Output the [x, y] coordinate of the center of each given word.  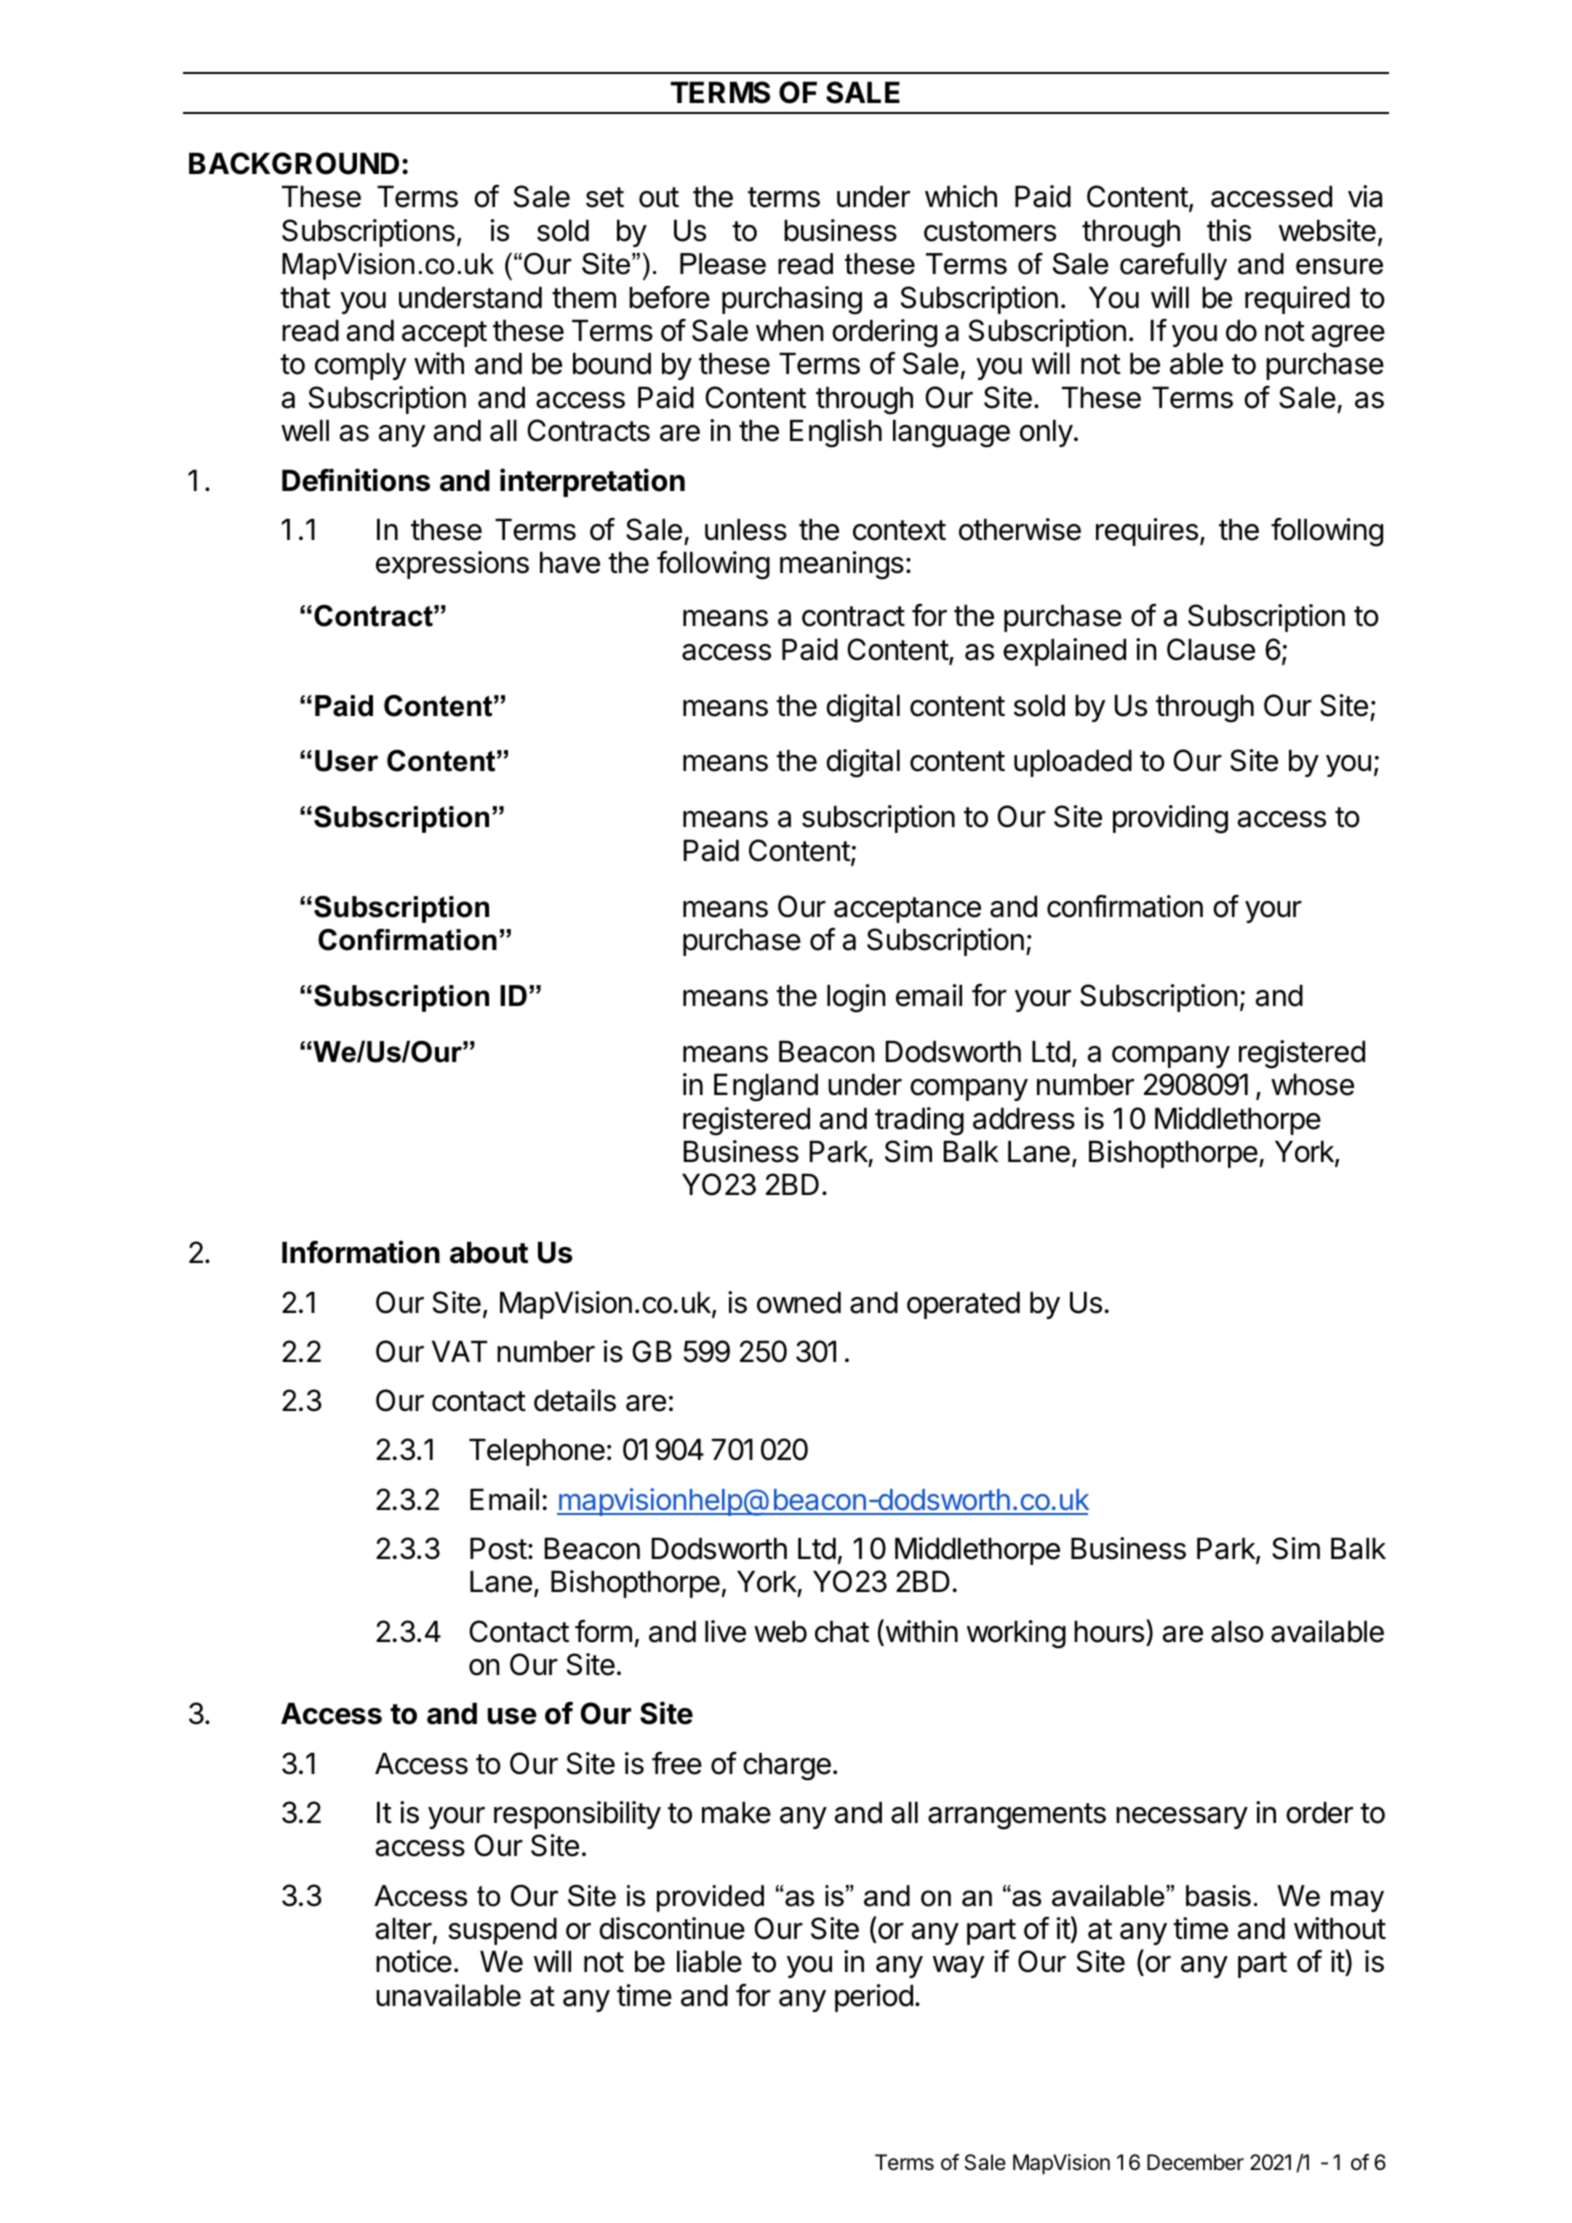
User [346, 761]
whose [1312, 1084]
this [1229, 230]
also [1237, 1631]
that [305, 297]
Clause [1211, 649]
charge [787, 1766]
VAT [459, 1351]
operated [963, 1305]
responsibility [577, 1815]
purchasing [792, 300]
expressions [452, 565]
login [856, 998]
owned [799, 1302]
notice [414, 1961]
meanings [842, 565]
